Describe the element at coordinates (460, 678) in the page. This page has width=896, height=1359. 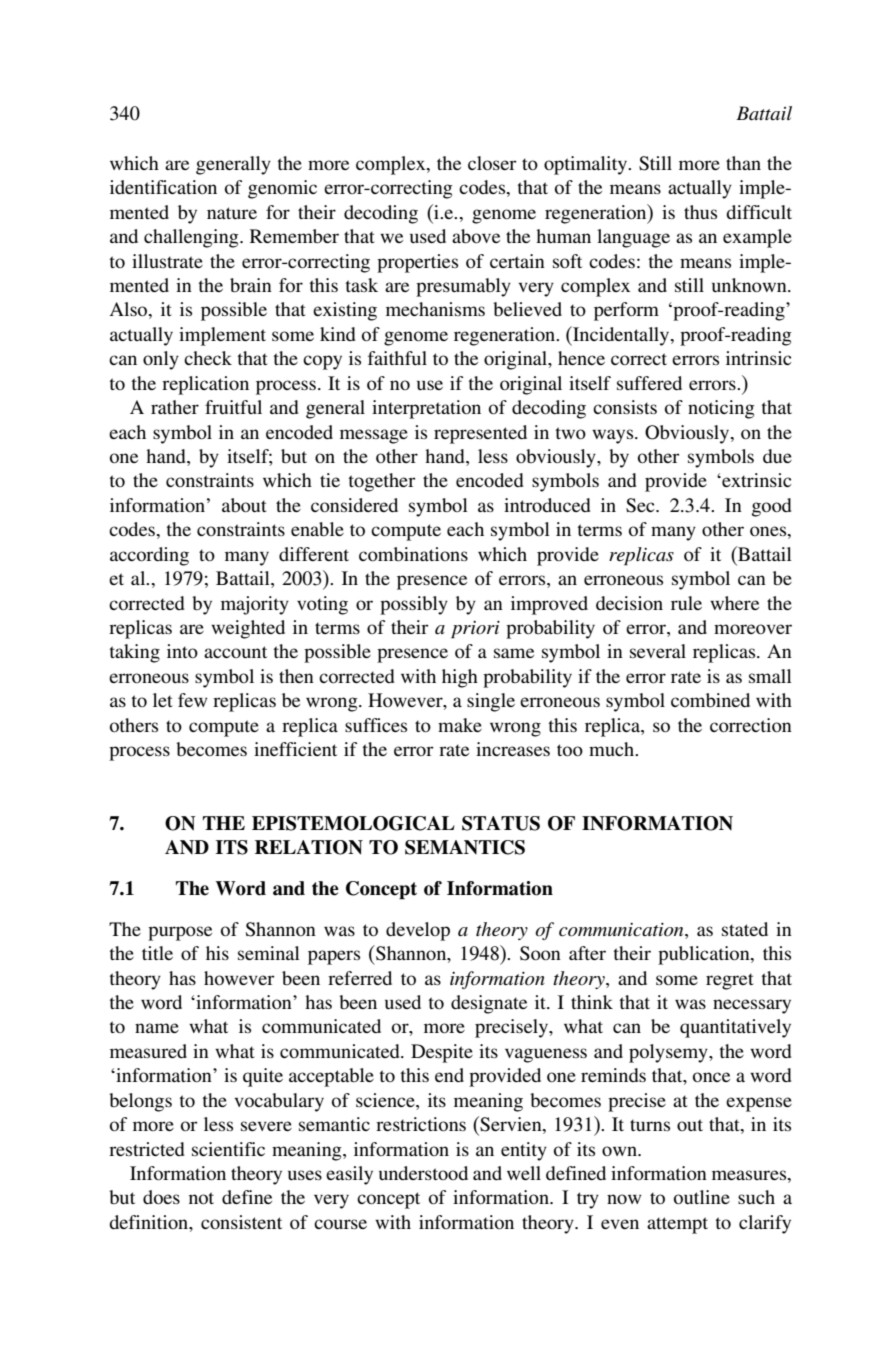
I see `high` at that location.
